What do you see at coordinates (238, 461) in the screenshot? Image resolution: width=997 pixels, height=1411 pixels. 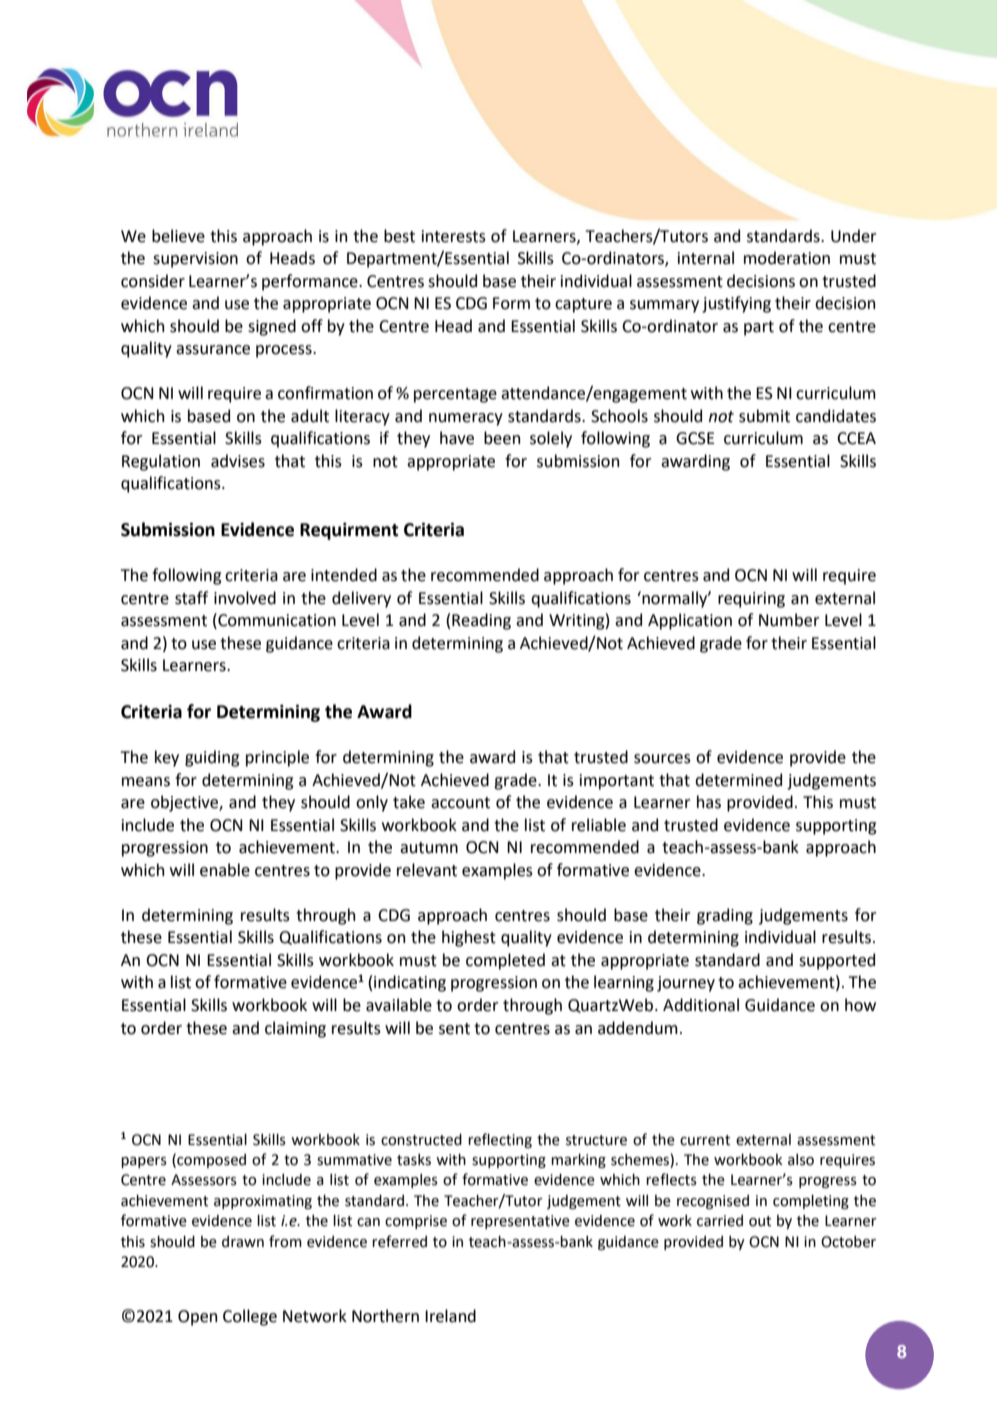 I see `advises` at bounding box center [238, 461].
